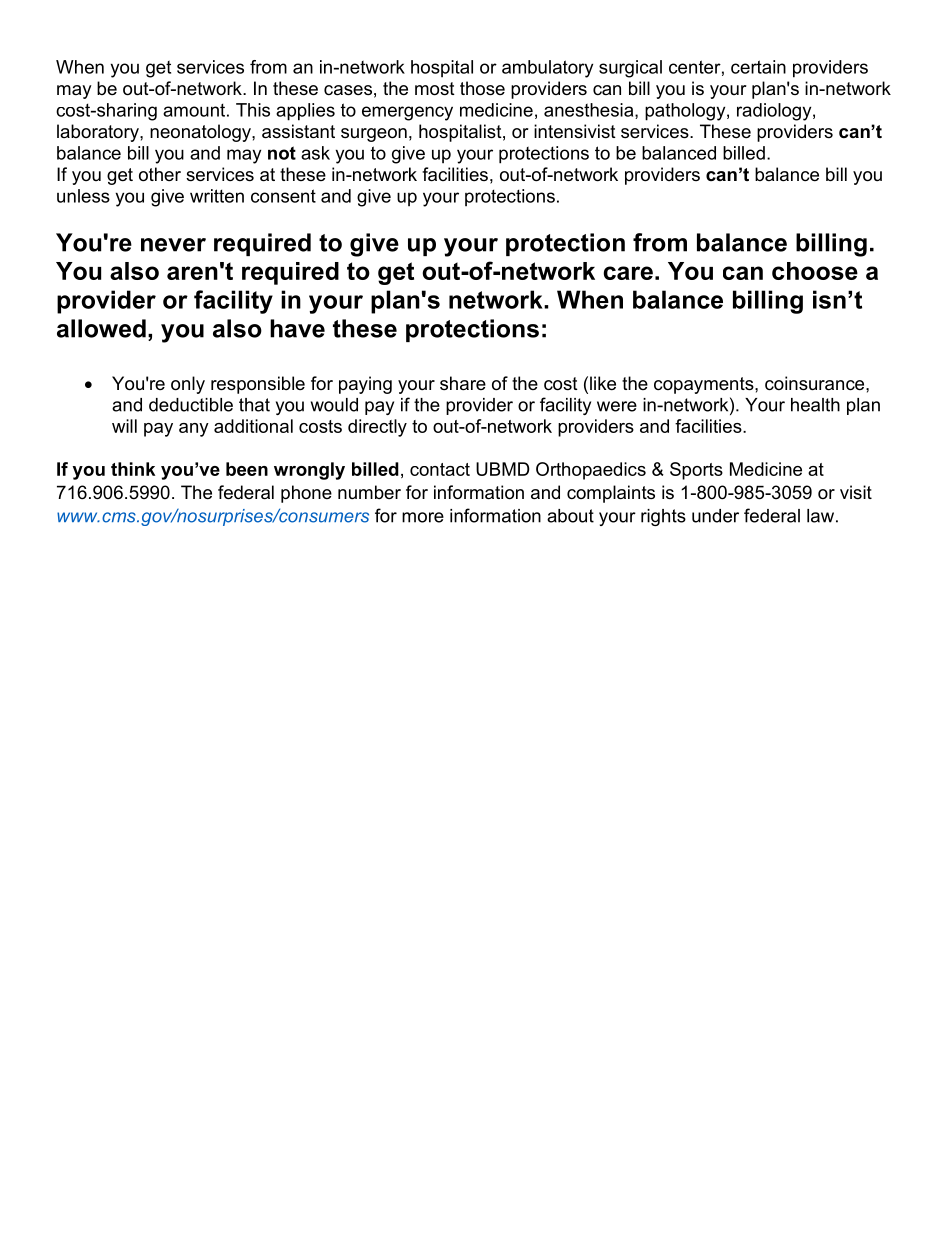 The height and width of the document is (1233, 952). What do you see at coordinates (133, 469) in the document?
I see `think` at bounding box center [133, 469].
